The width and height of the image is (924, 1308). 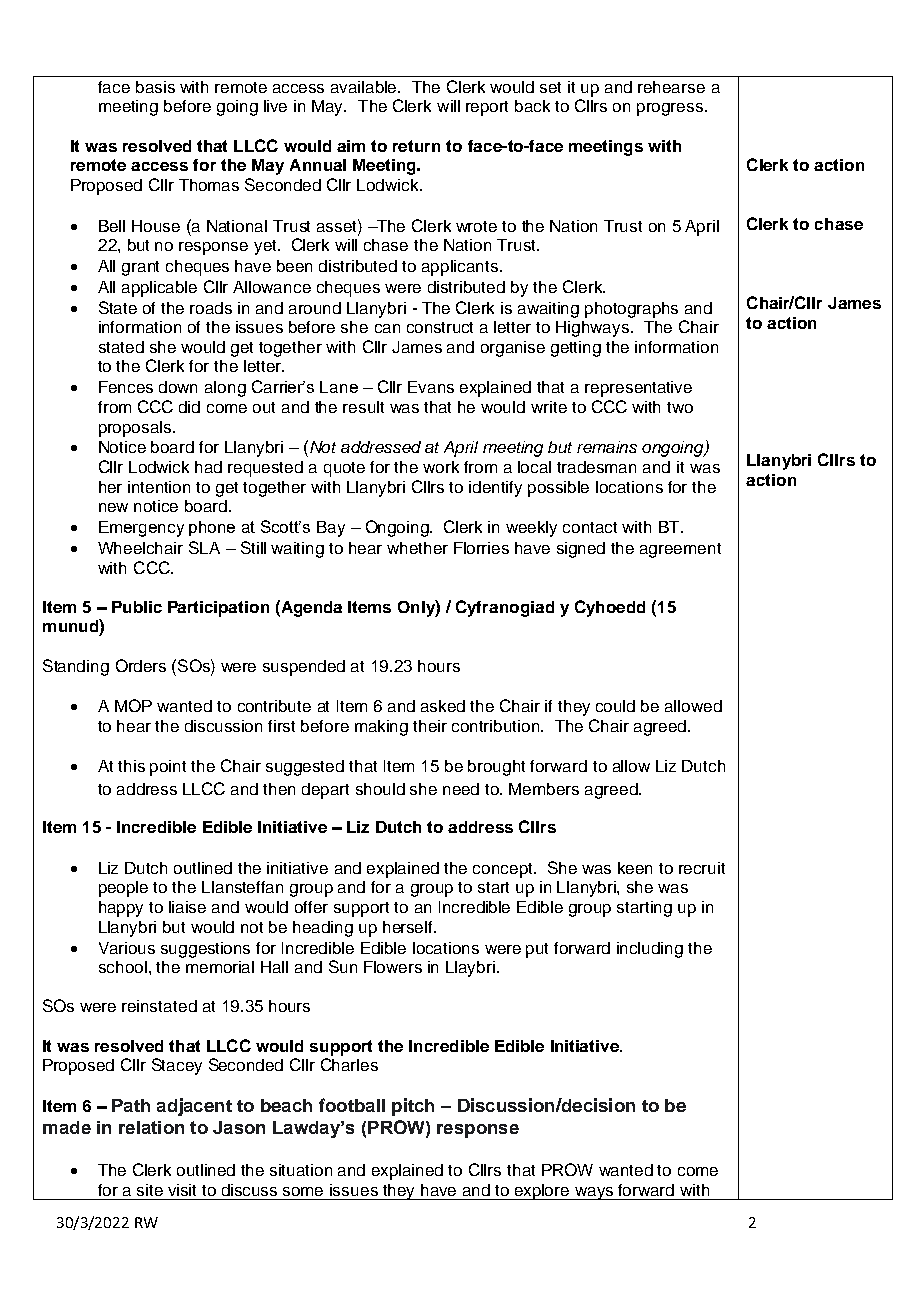 What do you see at coordinates (365, 87) in the image?
I see `available` at bounding box center [365, 87].
